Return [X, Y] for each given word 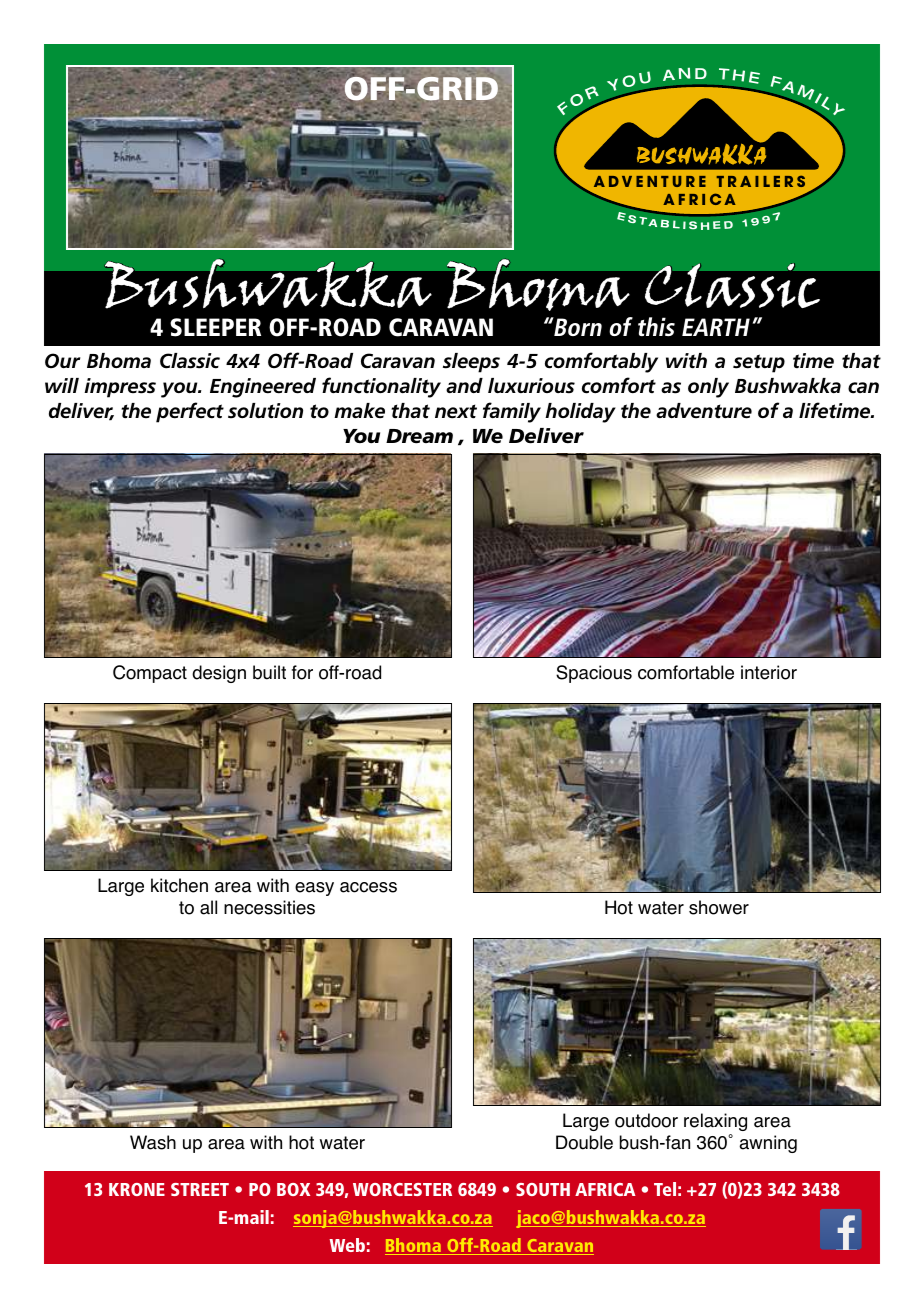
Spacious [594, 674]
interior [769, 672]
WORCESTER [402, 1189]
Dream [419, 436]
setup [759, 363]
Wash [153, 1142]
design [219, 674]
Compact [150, 674]
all [208, 907]
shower [719, 907]
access [368, 887]
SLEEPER [215, 327]
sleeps [471, 363]
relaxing [715, 1122]
